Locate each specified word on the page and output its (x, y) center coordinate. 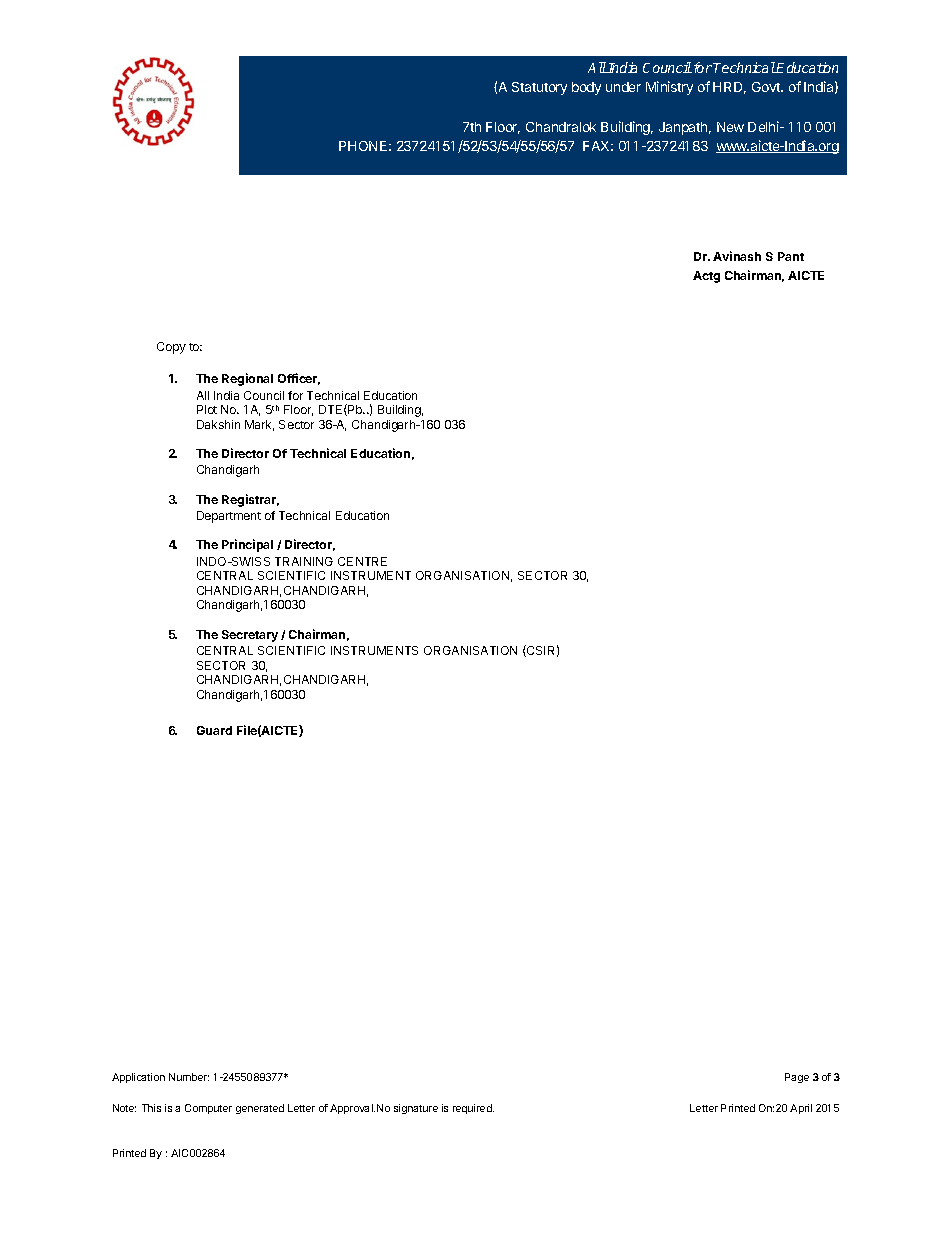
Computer (208, 1109)
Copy (171, 348)
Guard (214, 730)
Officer (299, 379)
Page (797, 1078)
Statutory (539, 88)
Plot (207, 409)
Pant (791, 256)
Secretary (250, 636)
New (730, 127)
